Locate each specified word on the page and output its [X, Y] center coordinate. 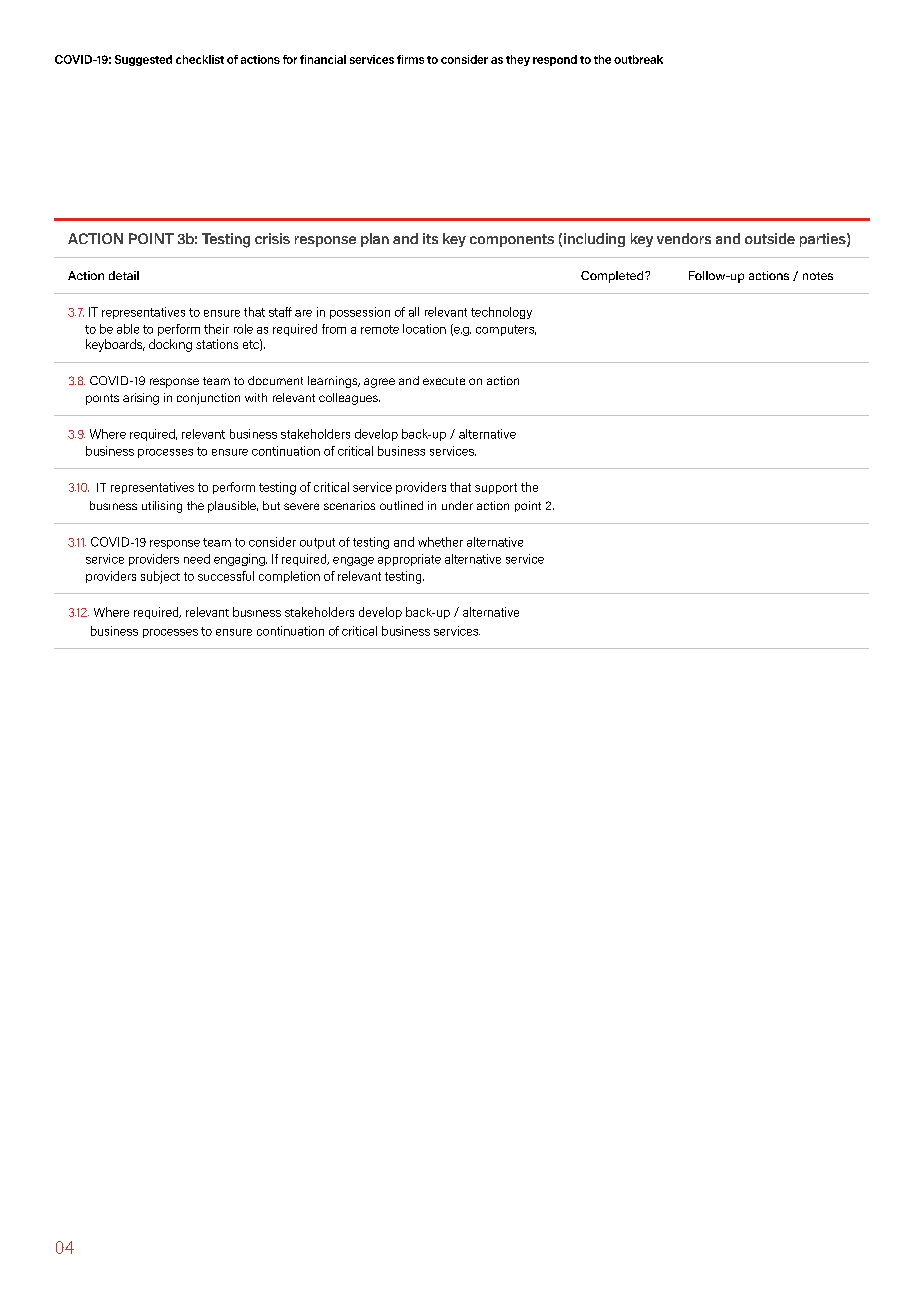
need [197, 559]
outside [770, 238]
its [430, 238]
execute [444, 381]
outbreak [638, 59]
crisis [272, 238]
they [518, 60]
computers [506, 330]
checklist [200, 59]
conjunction [208, 399]
